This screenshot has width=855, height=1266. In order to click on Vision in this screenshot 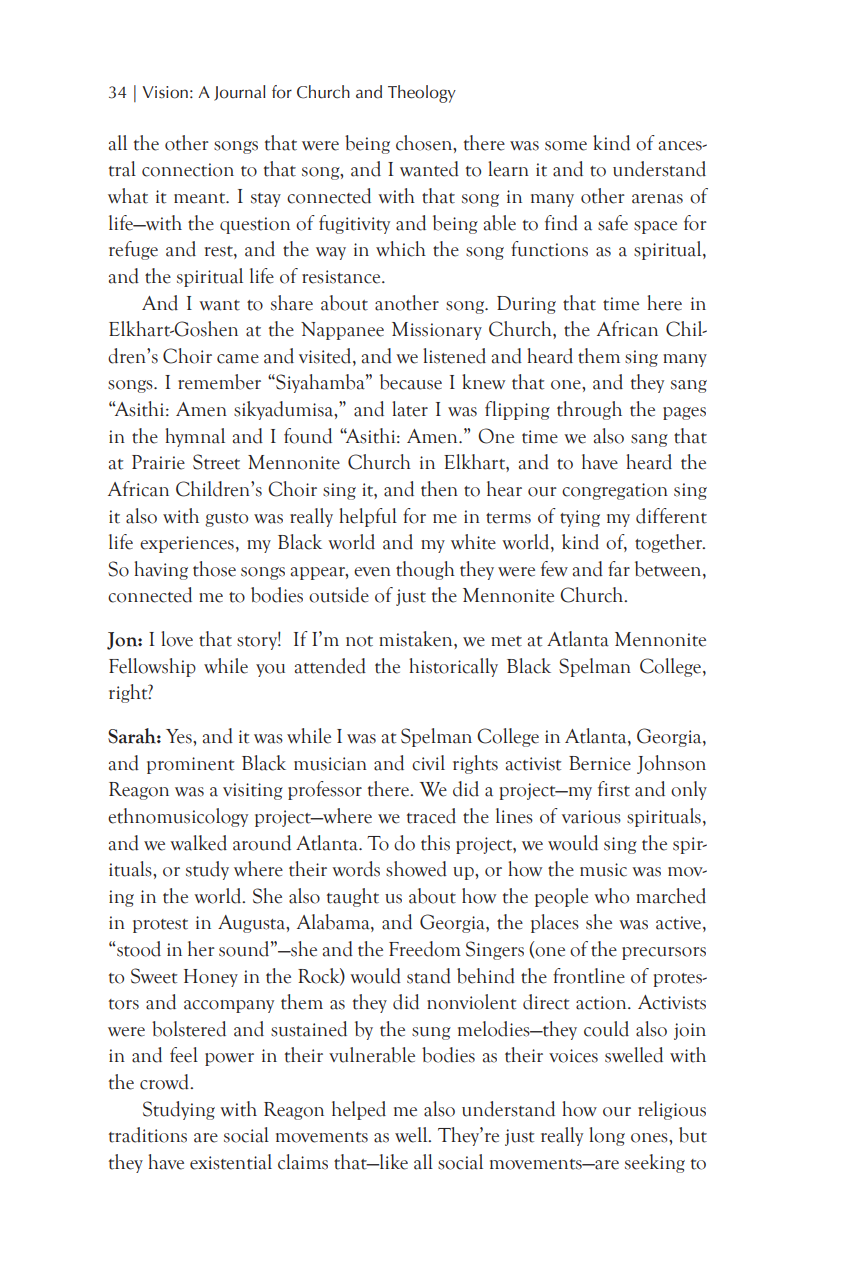, I will do `click(165, 92)`.
